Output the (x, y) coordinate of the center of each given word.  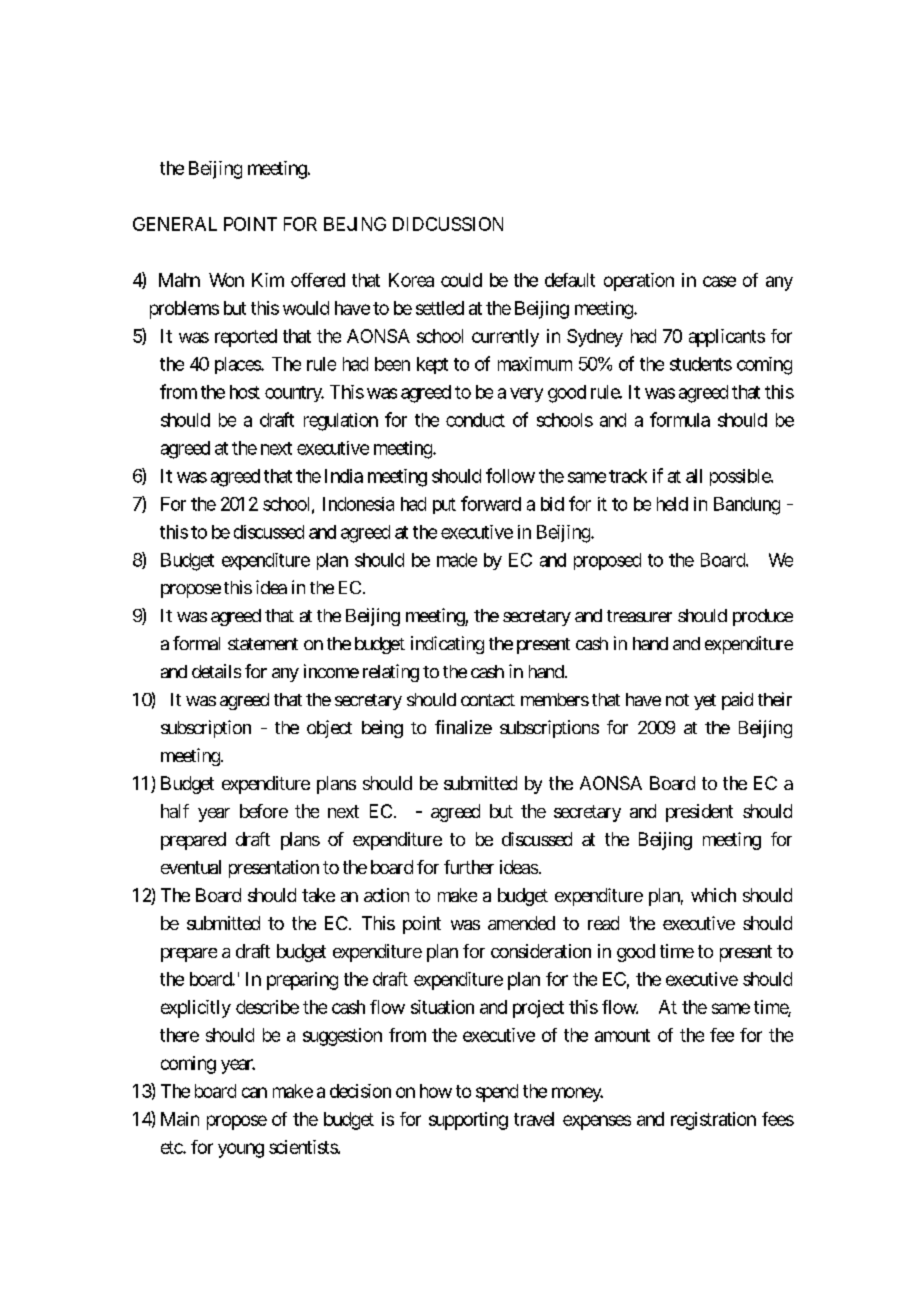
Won (226, 280)
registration (713, 1121)
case (719, 281)
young (241, 1150)
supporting (468, 1121)
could (461, 280)
